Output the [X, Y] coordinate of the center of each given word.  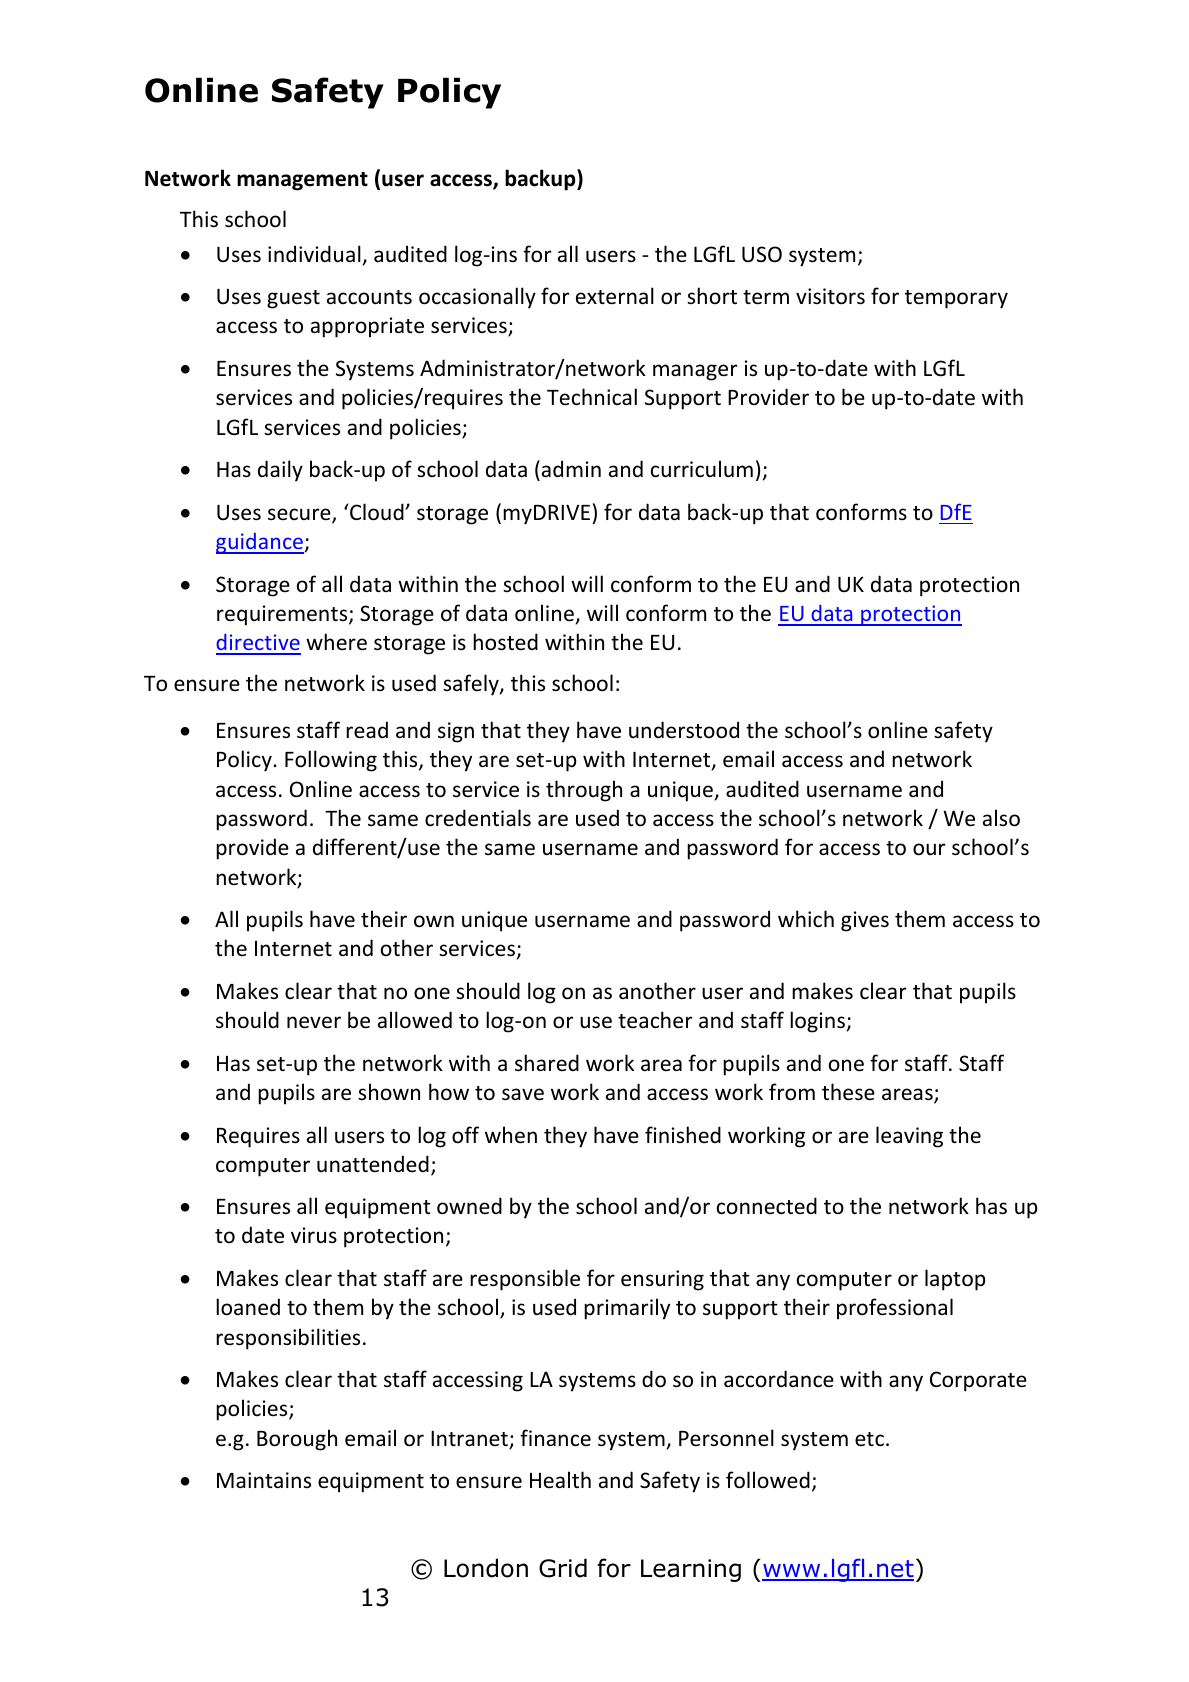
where [336, 642]
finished [683, 1134]
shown [389, 1091]
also [1001, 818]
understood [684, 730]
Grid [563, 1568]
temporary [956, 299]
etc [869, 1439]
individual [315, 255]
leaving [909, 1137]
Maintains [264, 1480]
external [615, 296]
